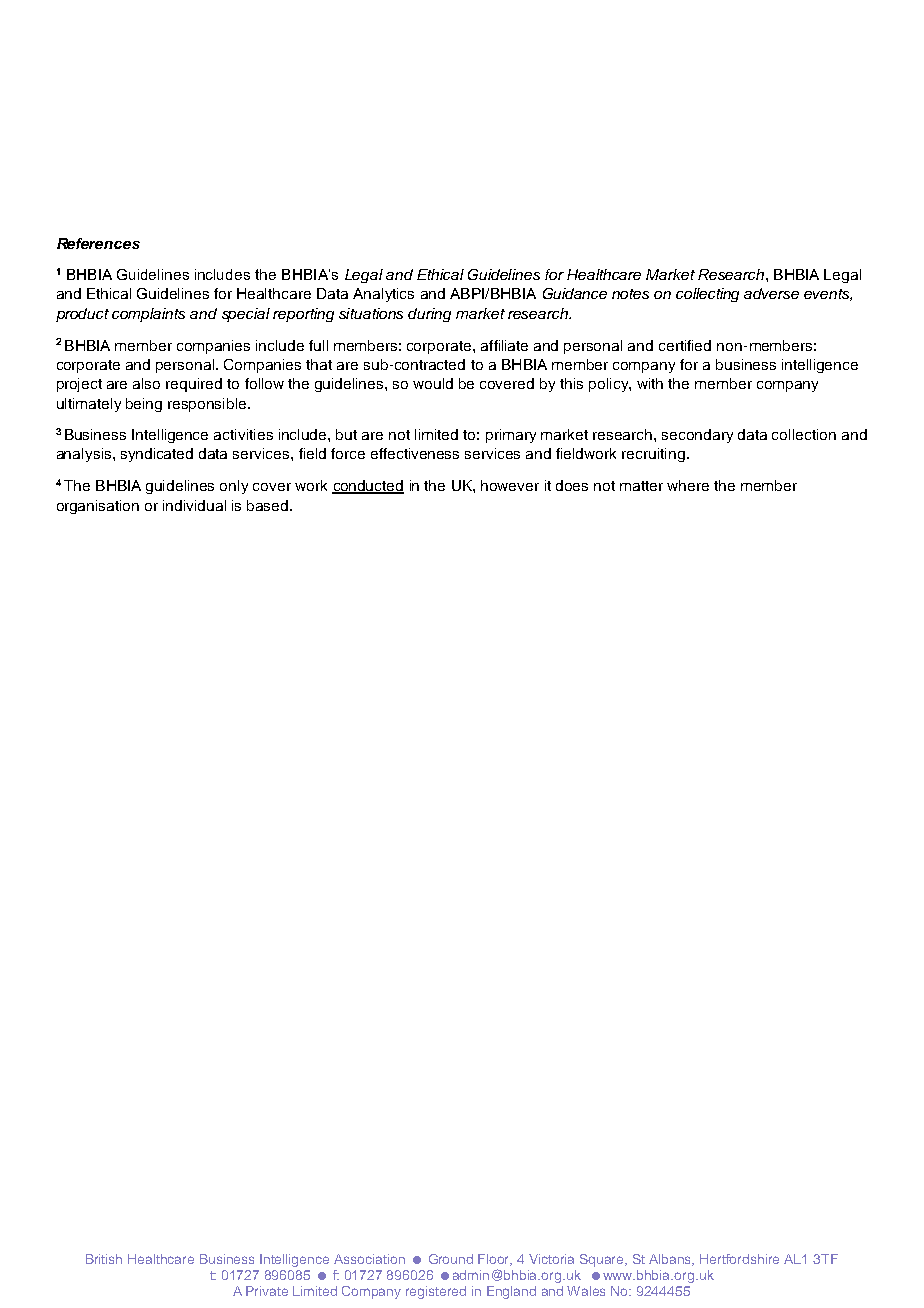 The image size is (924, 1308). What do you see at coordinates (194, 505) in the document?
I see `individual` at bounding box center [194, 505].
